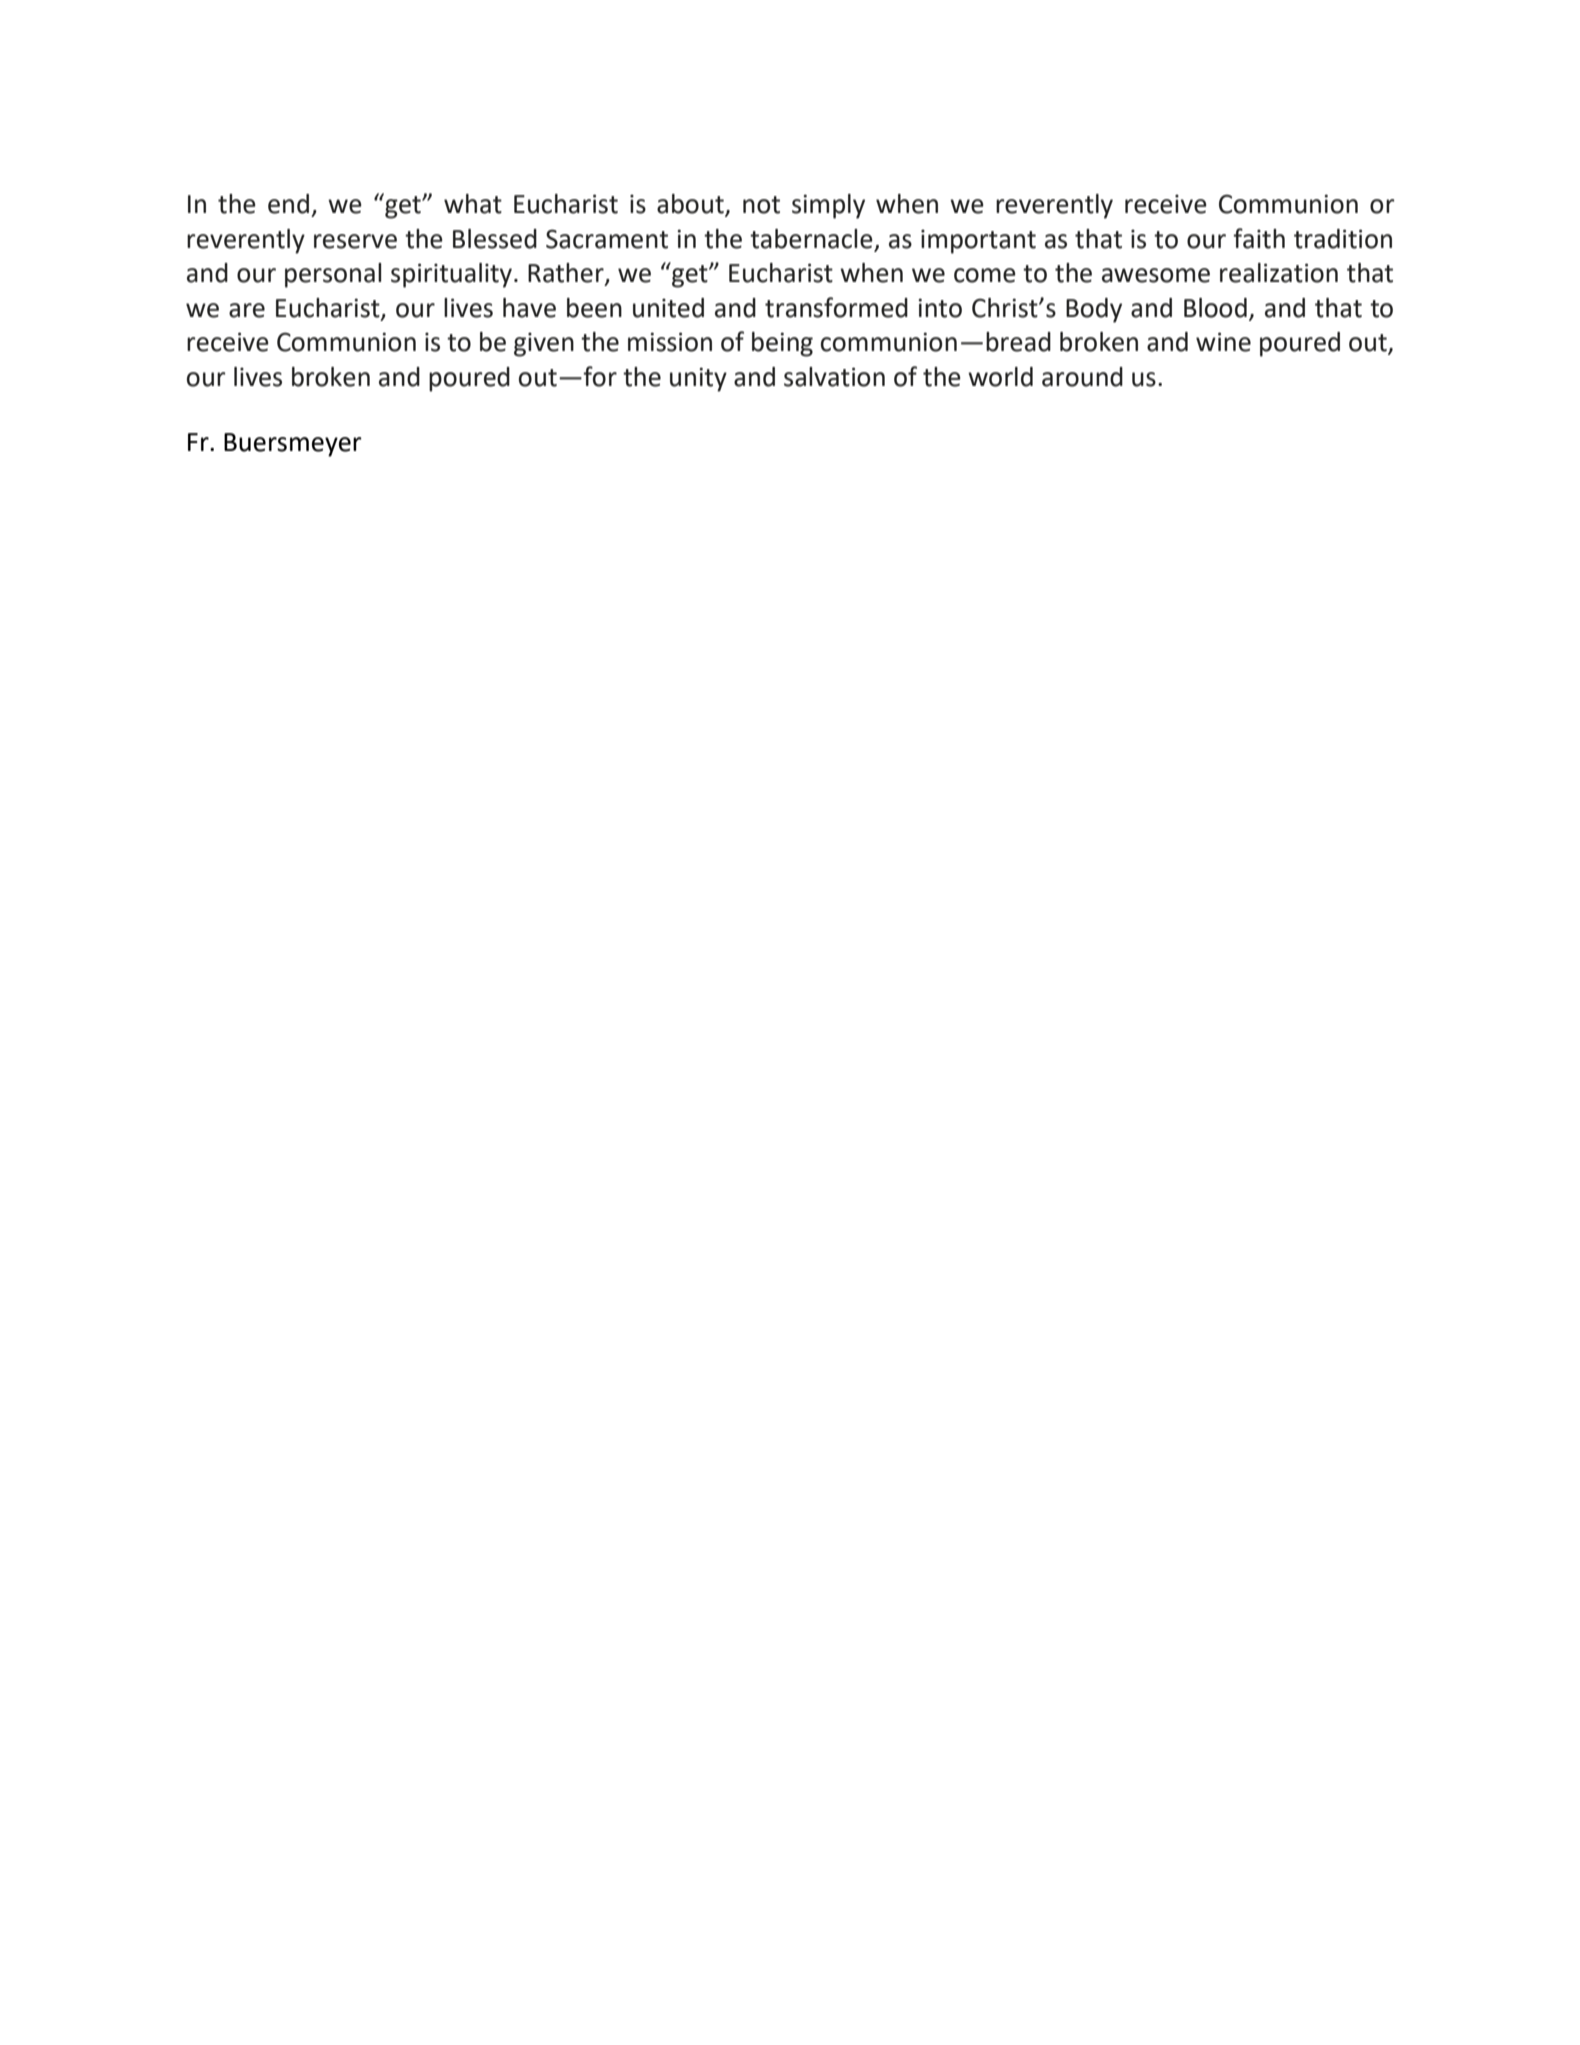 The height and width of the image is (2045, 1580). What do you see at coordinates (836, 307) in the image?
I see `transformed` at bounding box center [836, 307].
